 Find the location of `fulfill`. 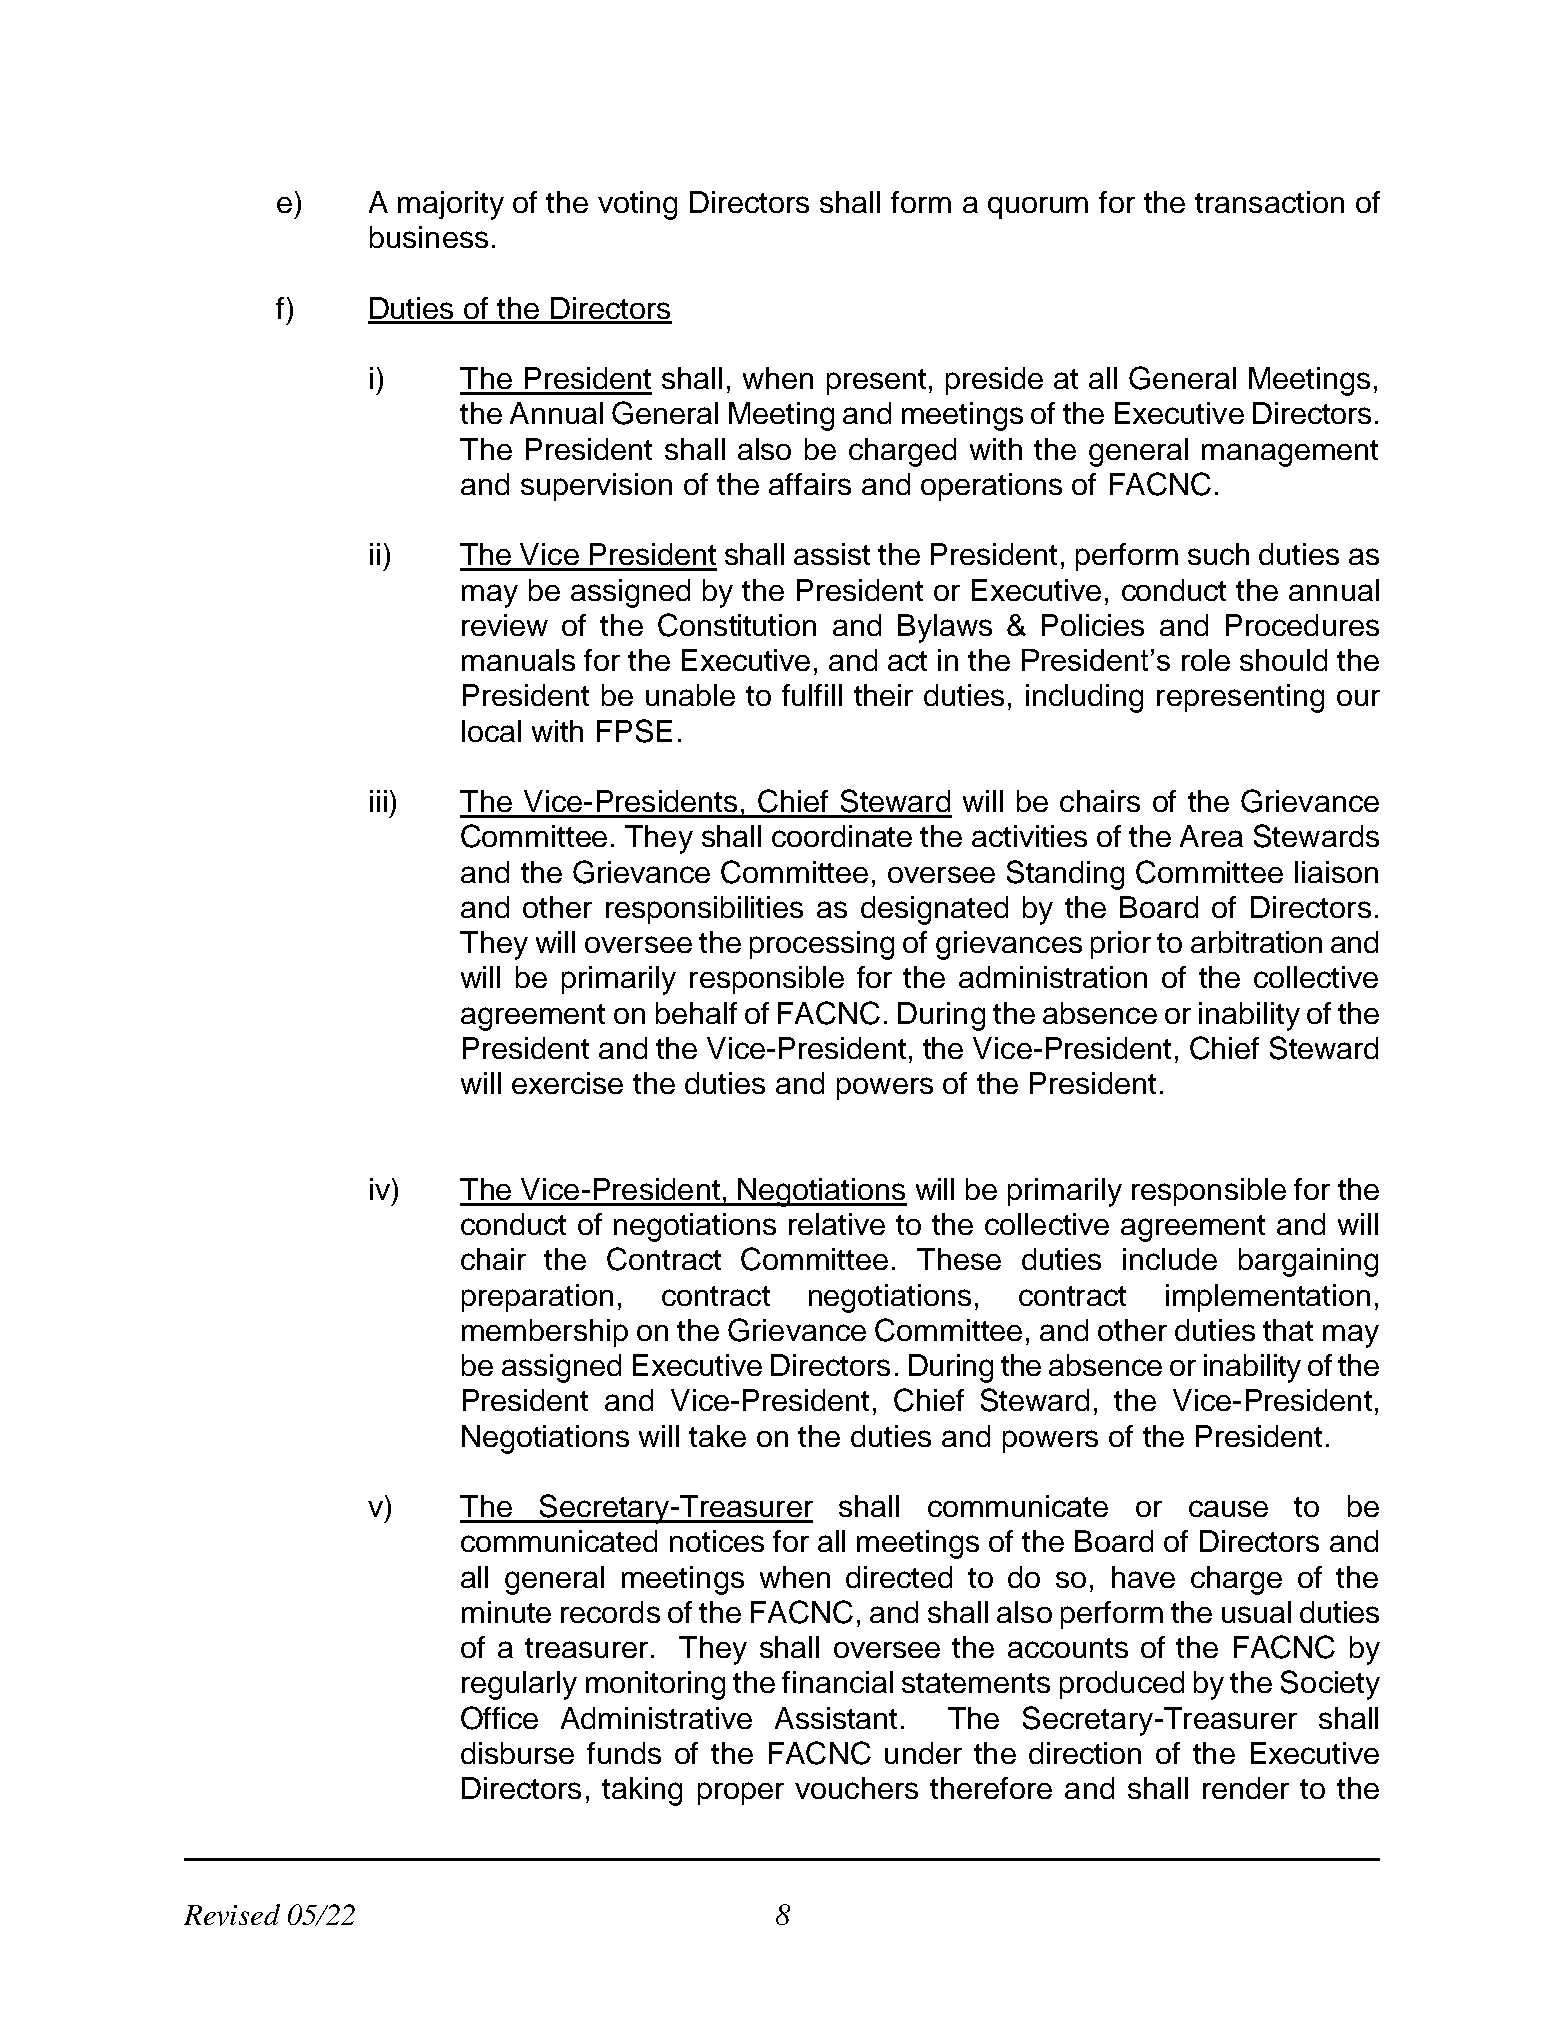

fulfill is located at coordinates (812, 695).
